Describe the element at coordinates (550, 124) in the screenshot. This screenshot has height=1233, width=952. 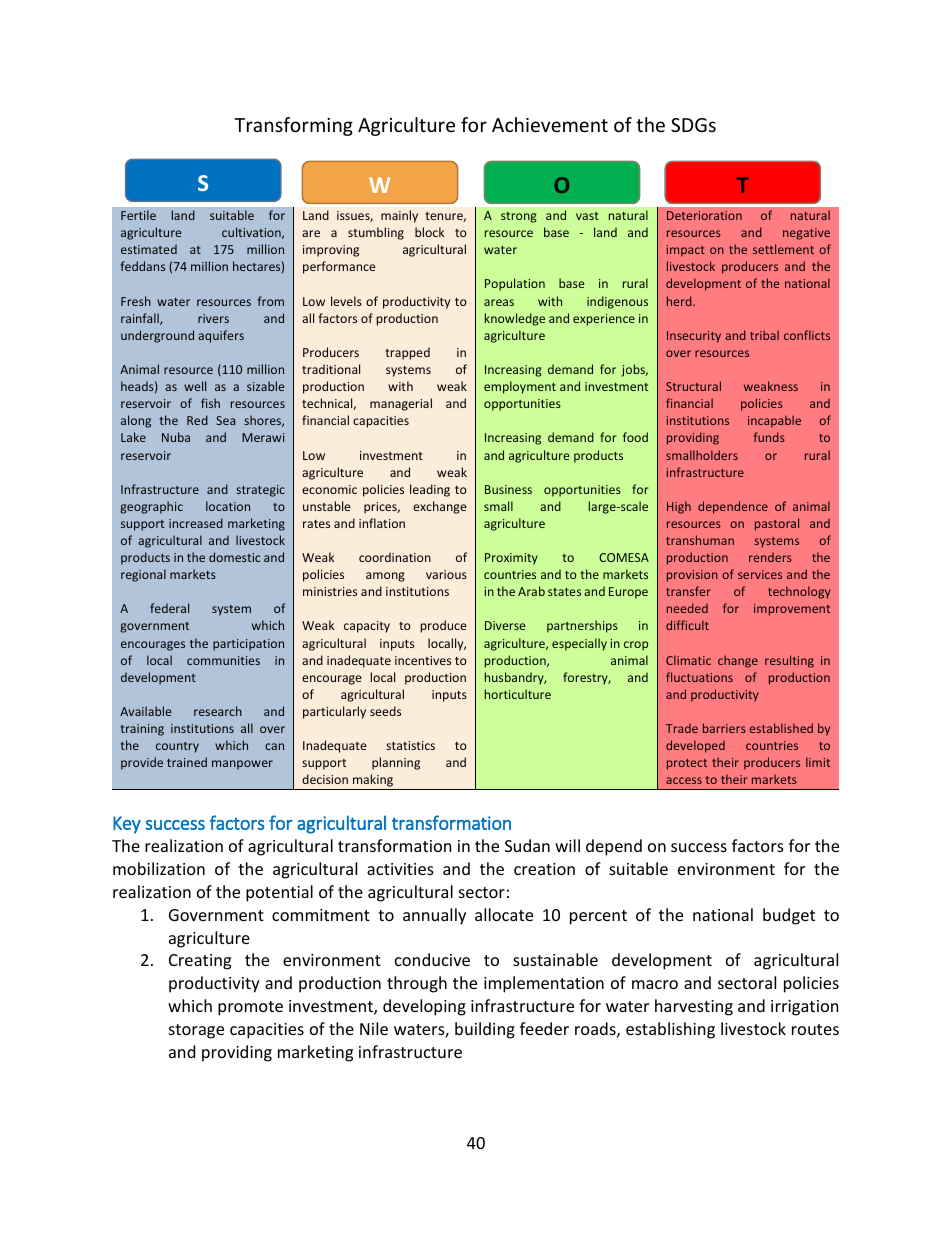
I see `Achievement` at that location.
